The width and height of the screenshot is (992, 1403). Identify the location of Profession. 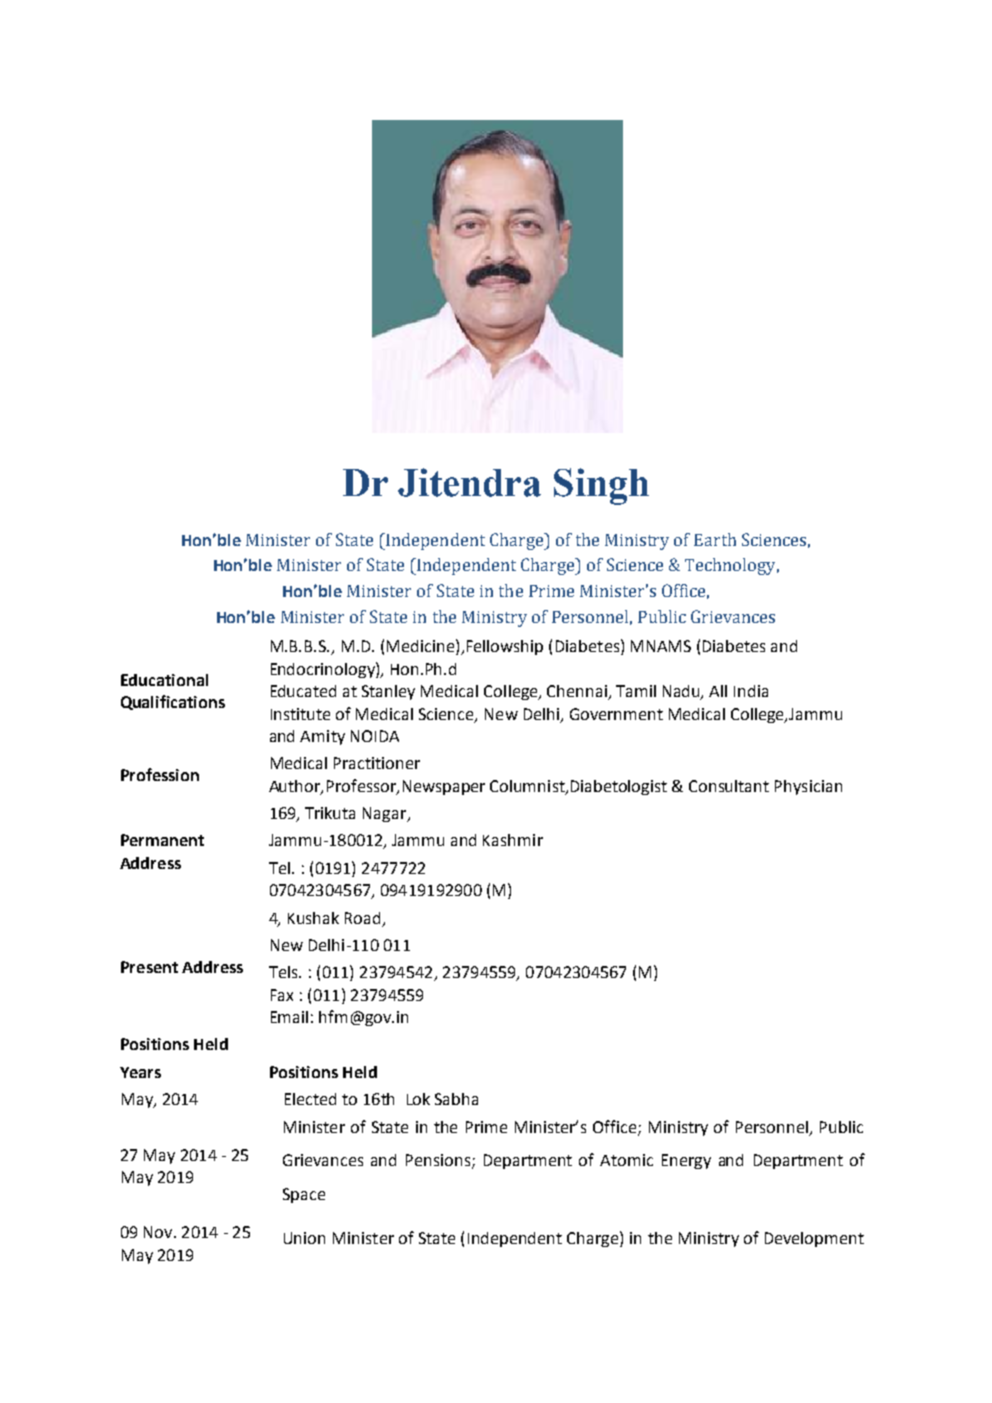
(160, 774).
